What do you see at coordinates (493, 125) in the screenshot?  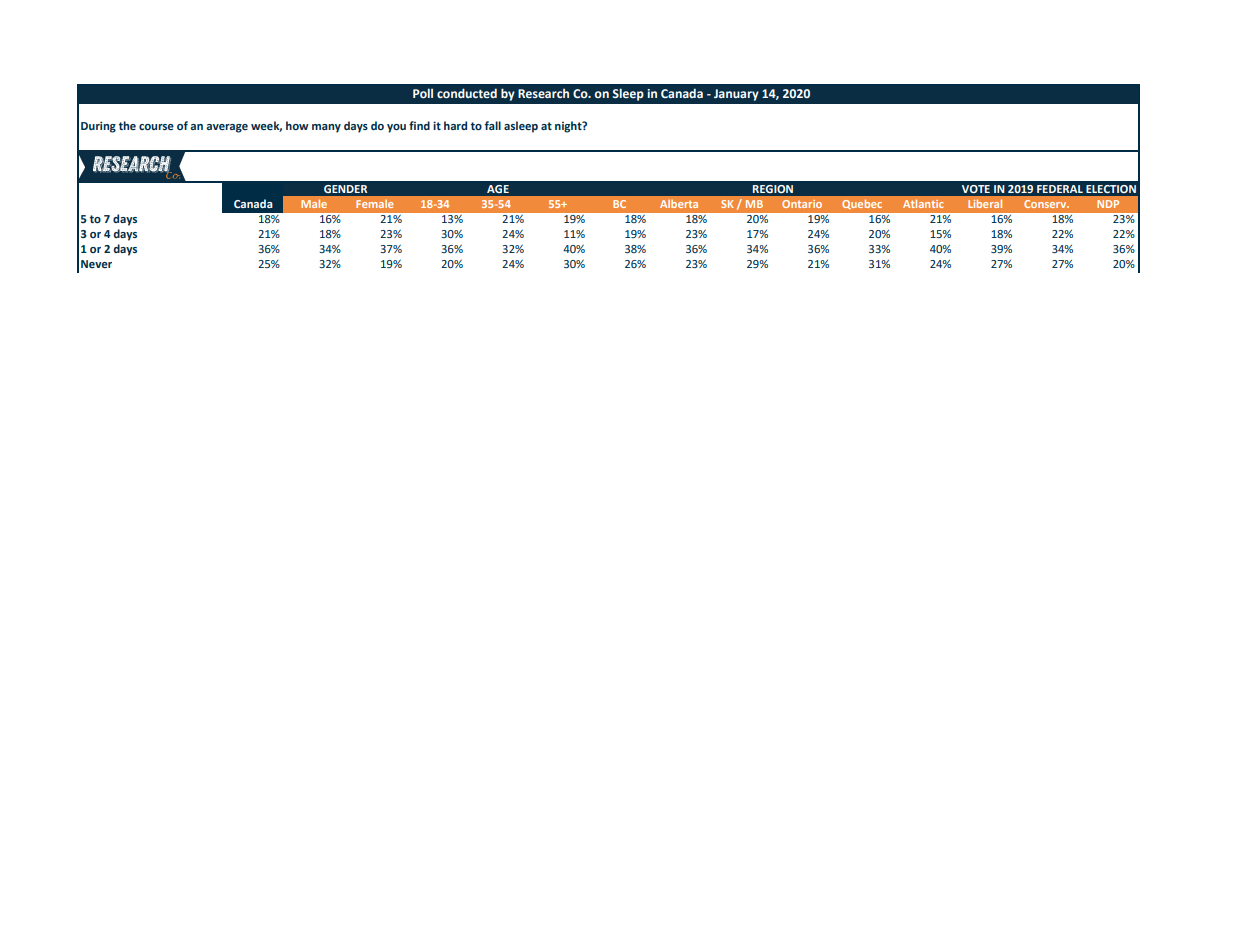 I see `fall` at bounding box center [493, 125].
